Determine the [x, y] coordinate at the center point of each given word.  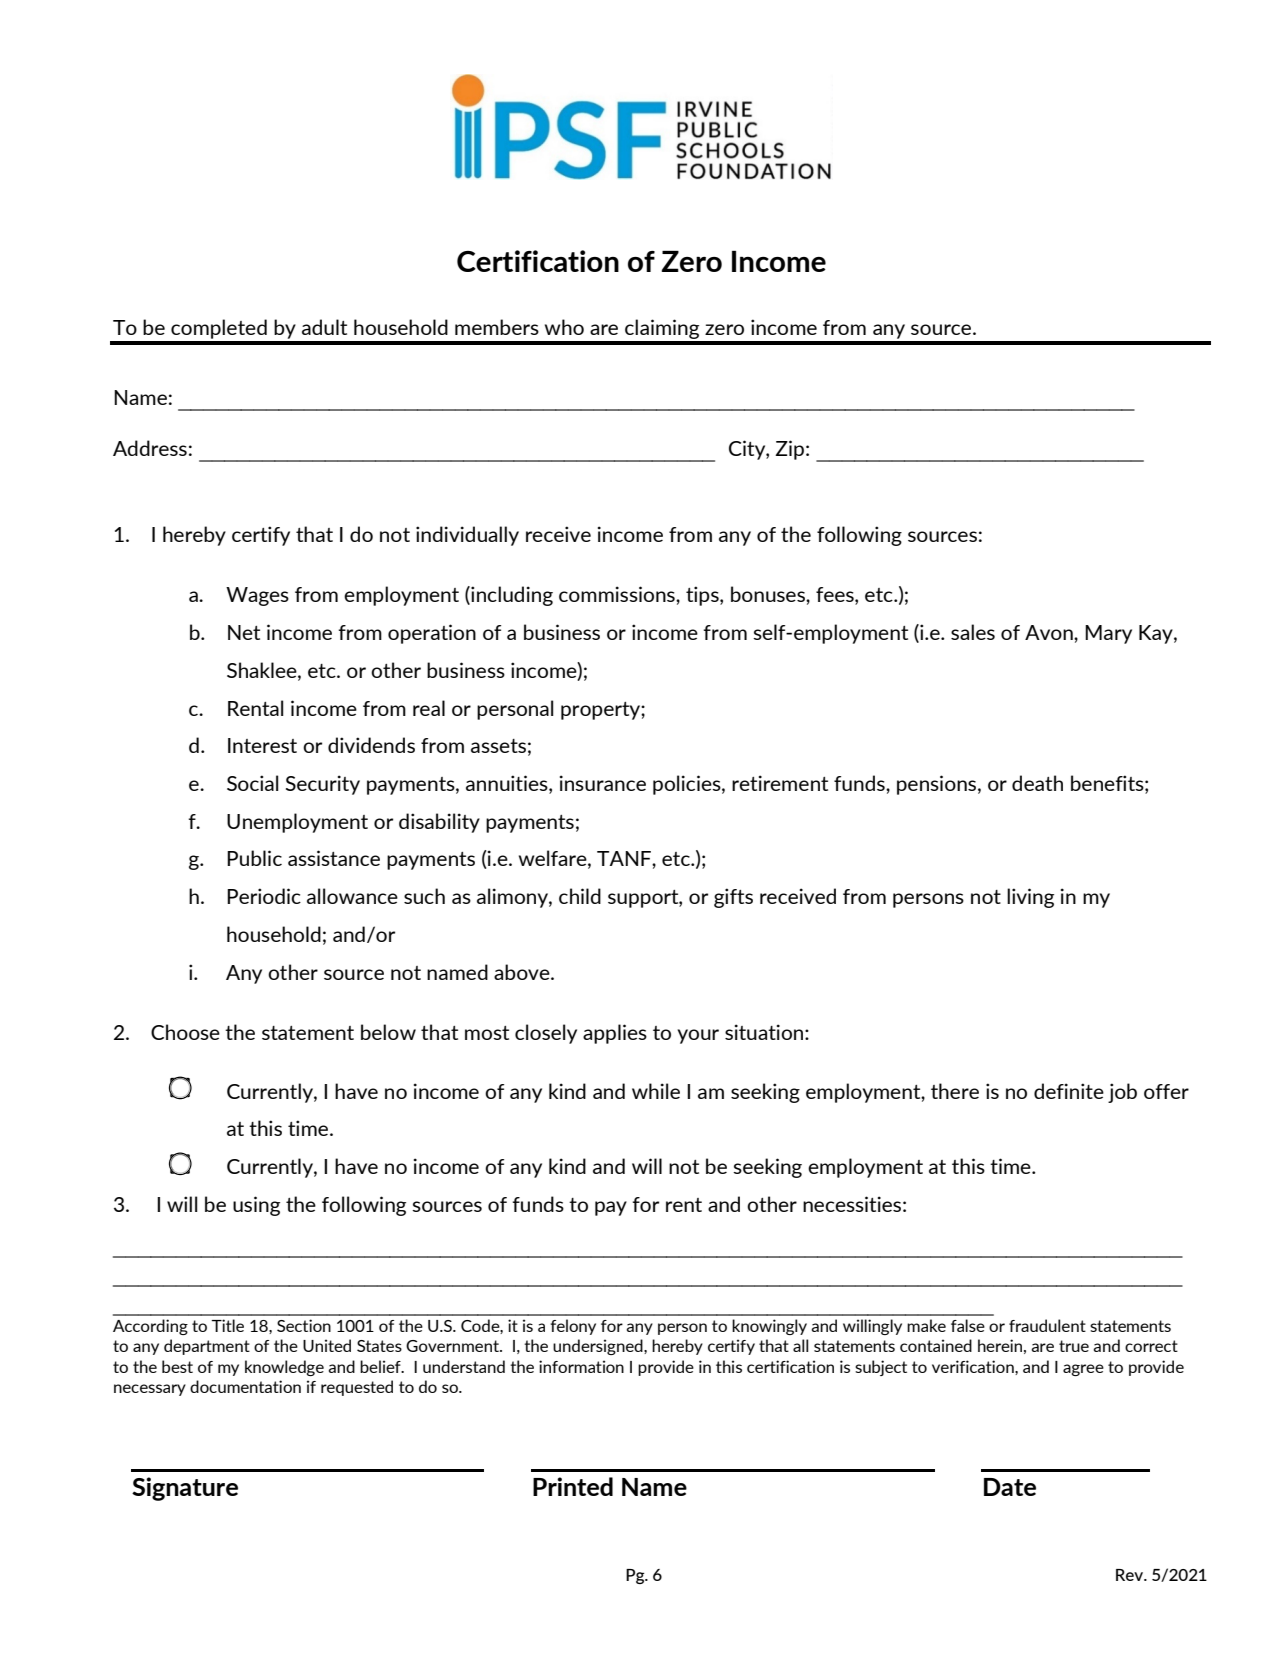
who [564, 327]
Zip [789, 450]
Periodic [264, 896]
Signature [185, 1489]
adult [324, 327]
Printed [573, 1486]
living [1030, 898]
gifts [733, 898]
